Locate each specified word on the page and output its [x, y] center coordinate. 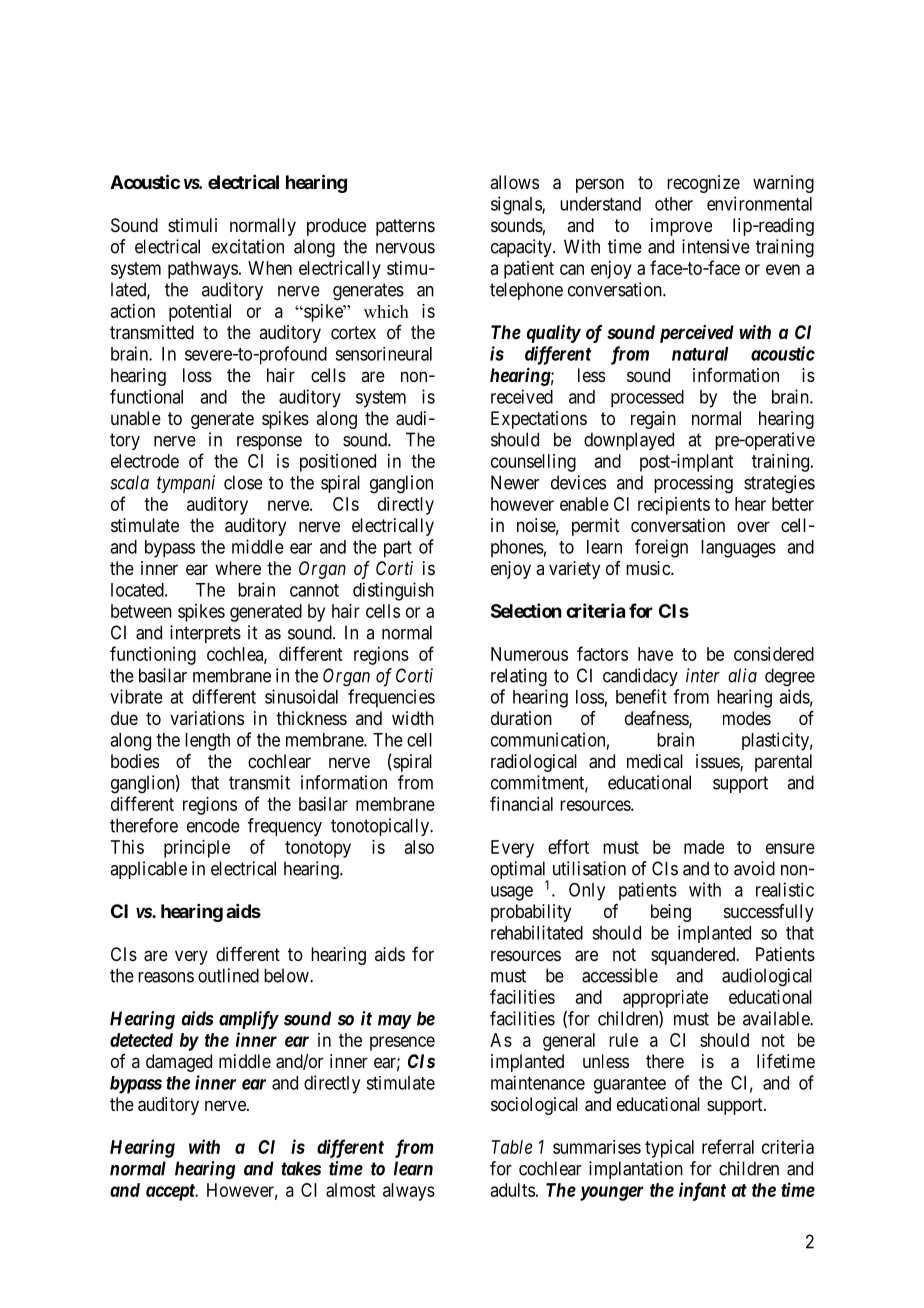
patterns [405, 227]
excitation [248, 246]
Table [512, 1147]
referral [728, 1146]
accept [171, 1192]
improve [681, 227]
